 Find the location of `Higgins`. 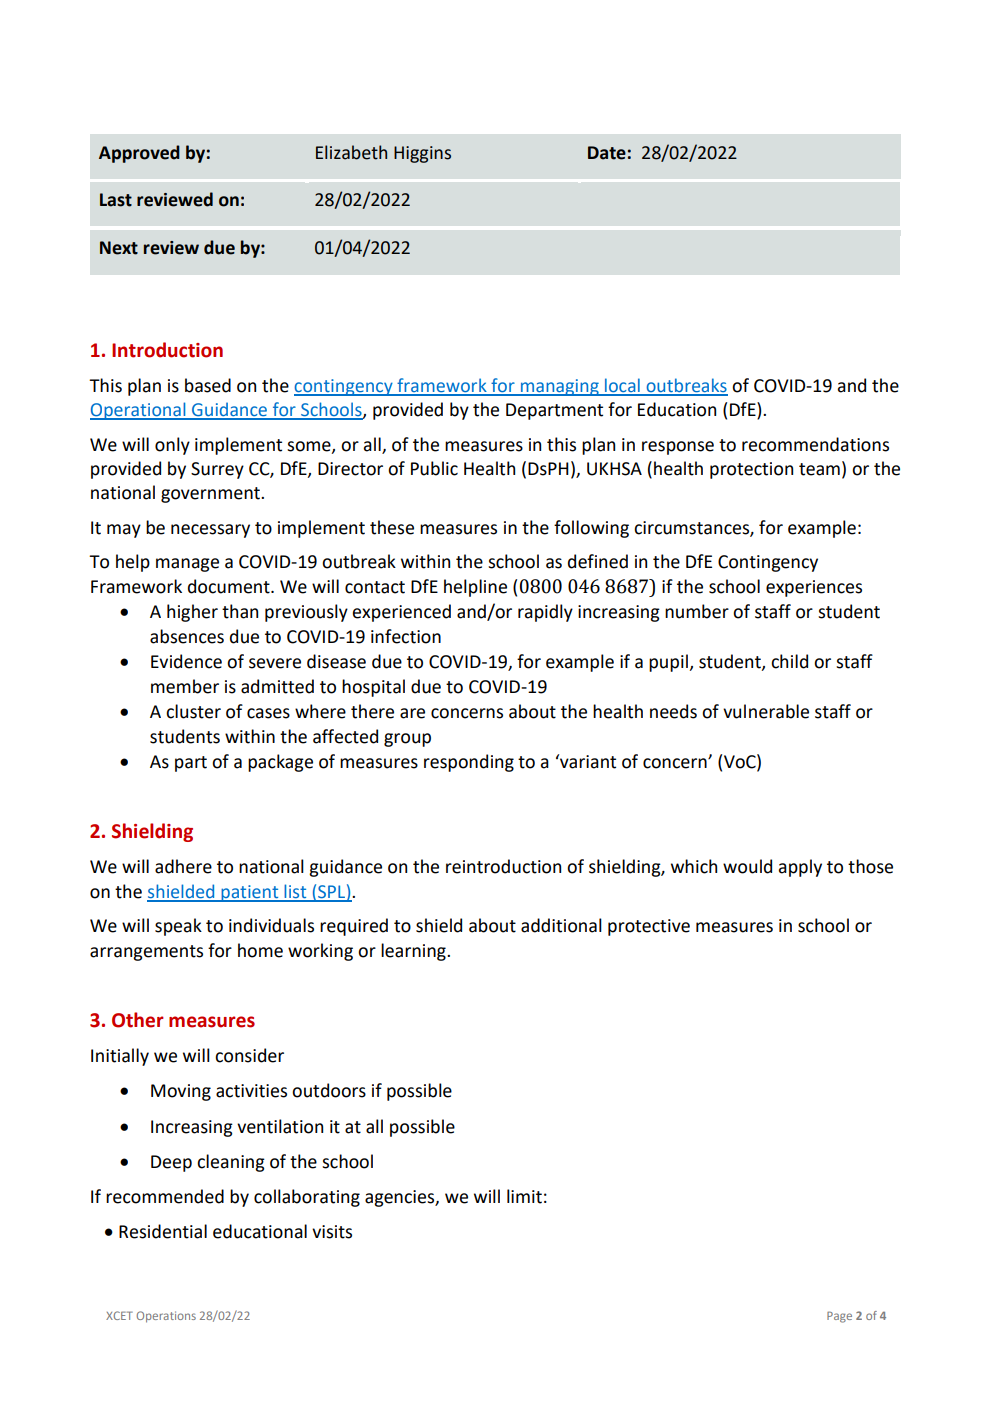

Higgins is located at coordinates (422, 154).
